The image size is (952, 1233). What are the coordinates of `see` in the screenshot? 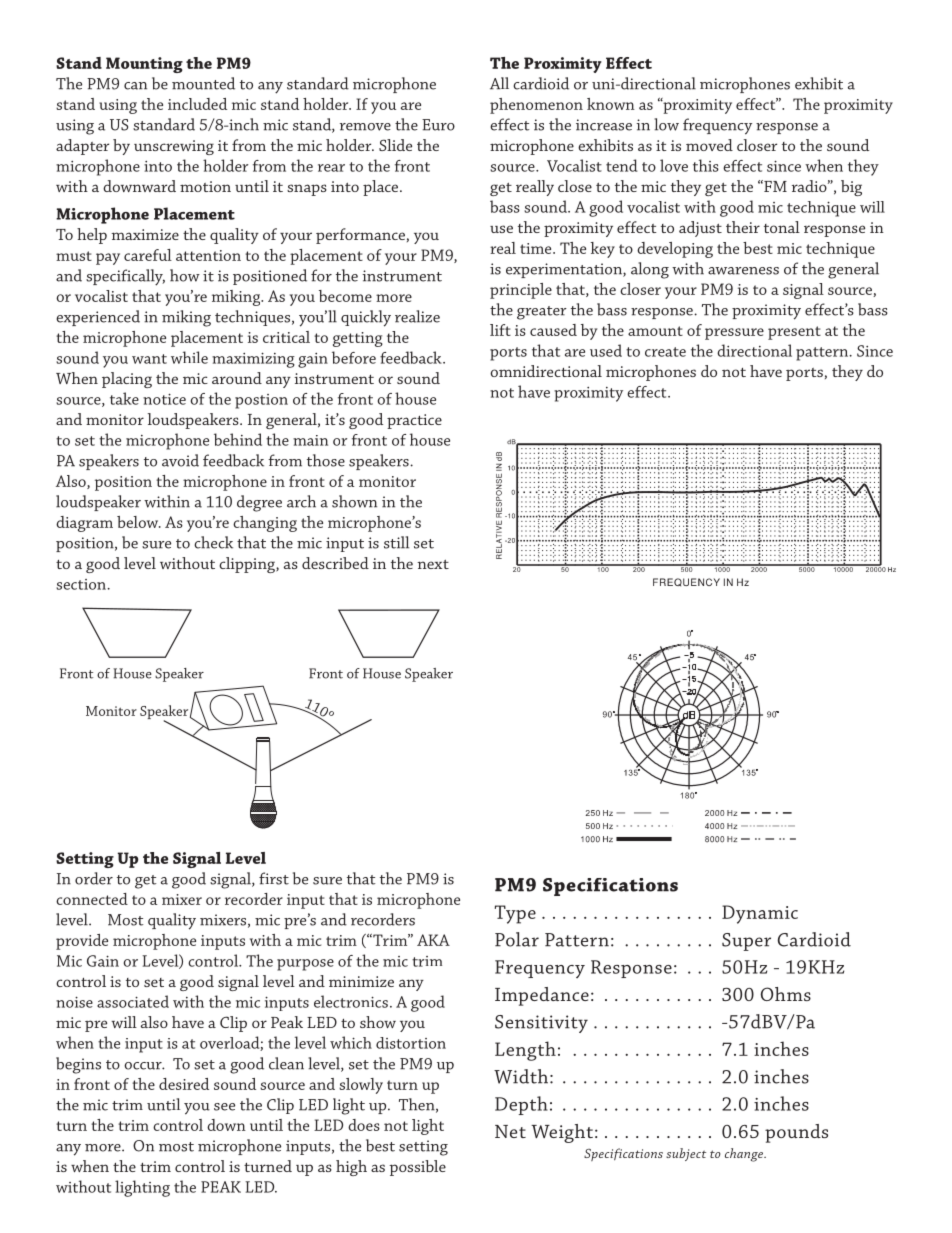 It's located at (224, 1107).
